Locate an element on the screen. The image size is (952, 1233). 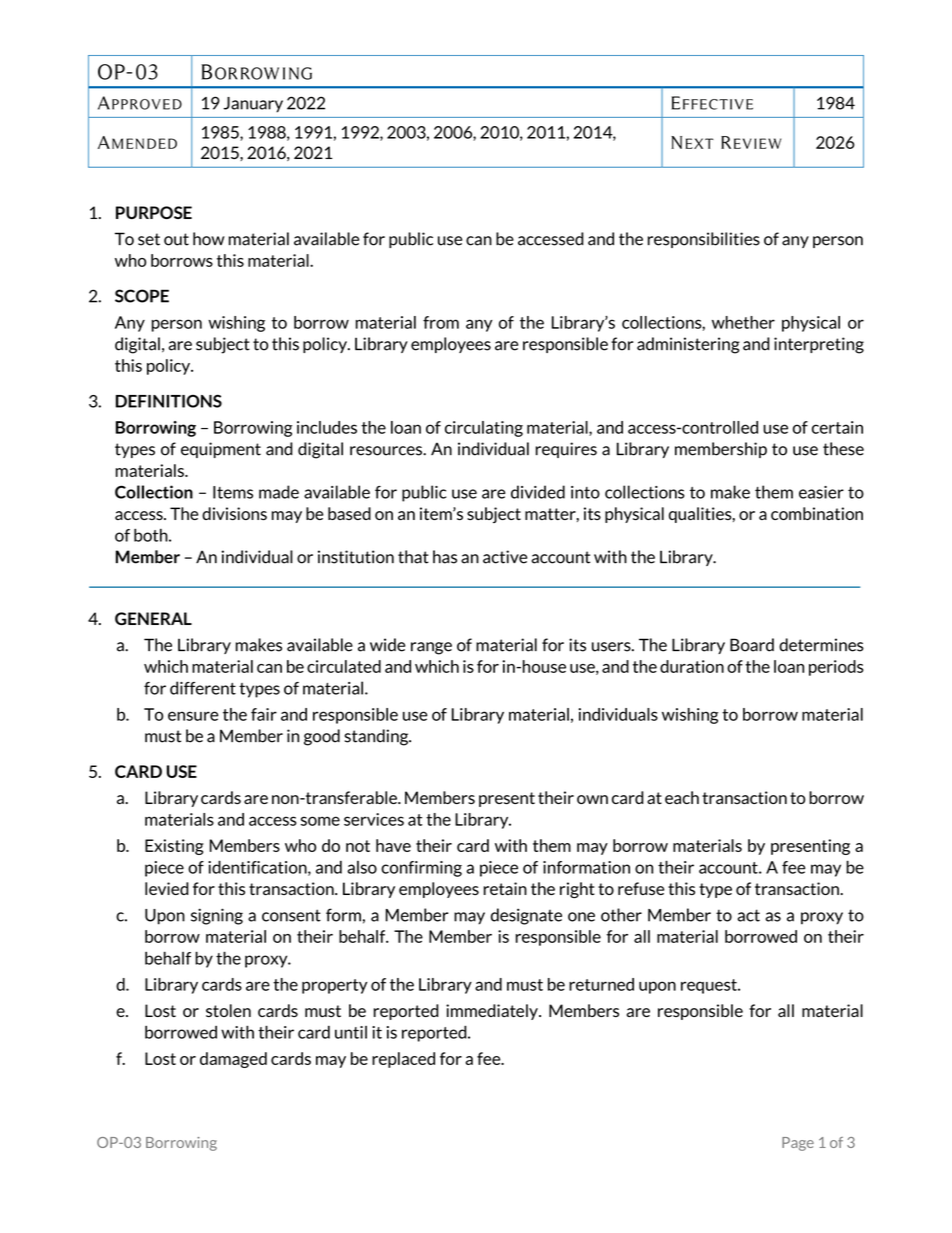
January is located at coordinates (253, 105).
